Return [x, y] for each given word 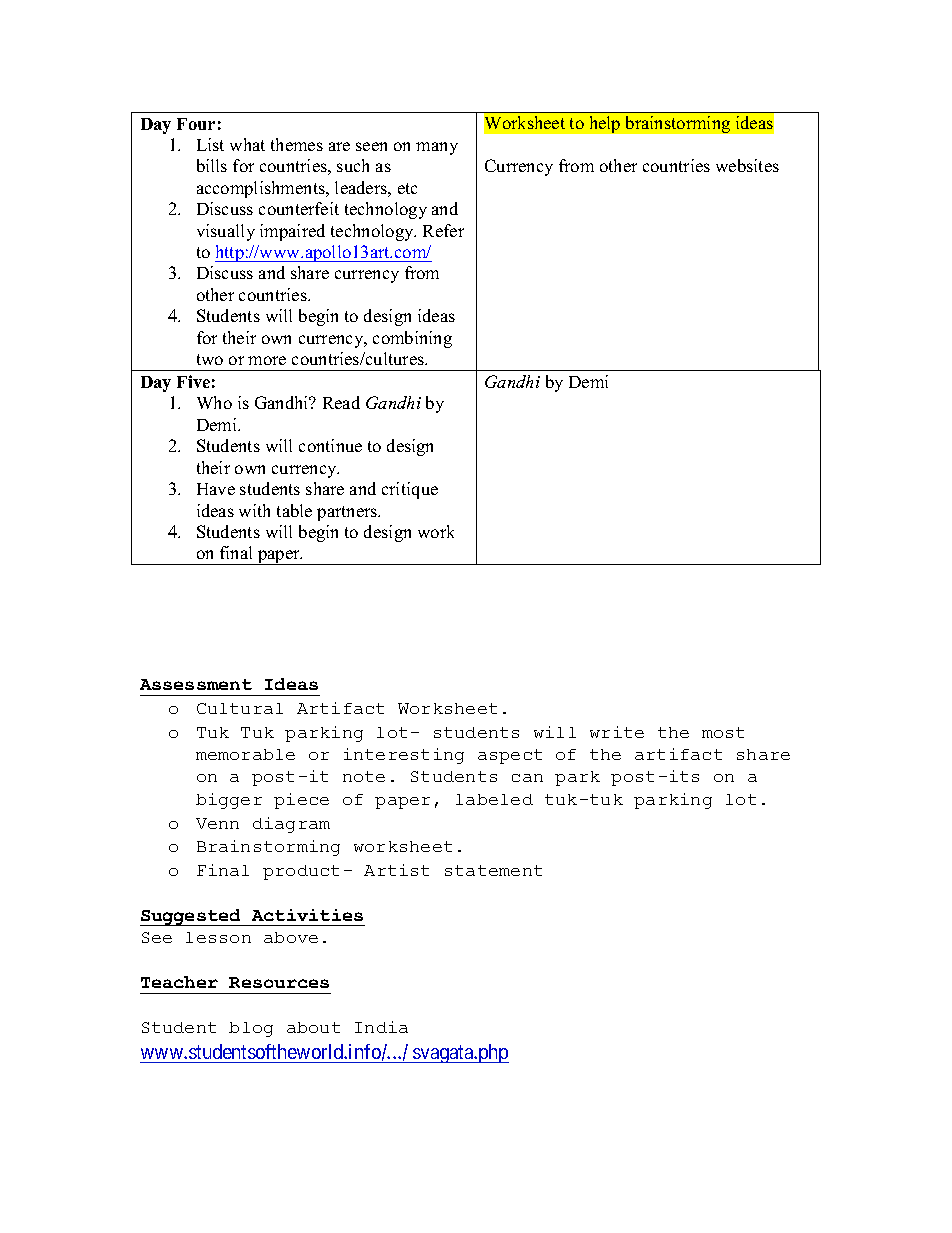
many [437, 148]
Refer [443, 230]
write [617, 732]
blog [251, 1029]
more [267, 360]
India [381, 1027]
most [723, 732]
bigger [229, 801]
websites [747, 165]
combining [412, 339]
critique [410, 490]
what [247, 144]
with [254, 510]
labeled [494, 799]
